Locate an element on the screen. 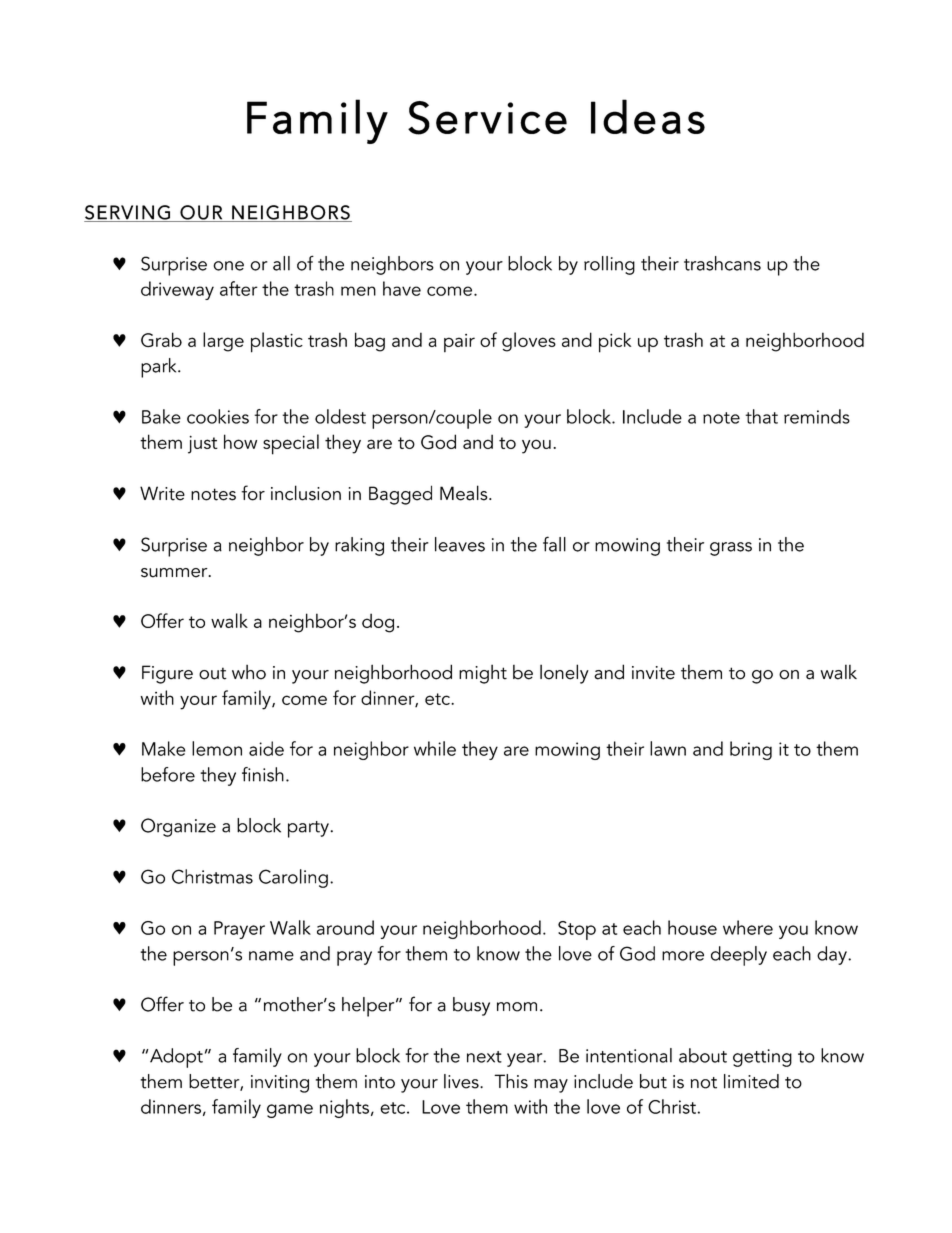 This screenshot has height=1233, width=952. SERVING is located at coordinates (128, 213).
